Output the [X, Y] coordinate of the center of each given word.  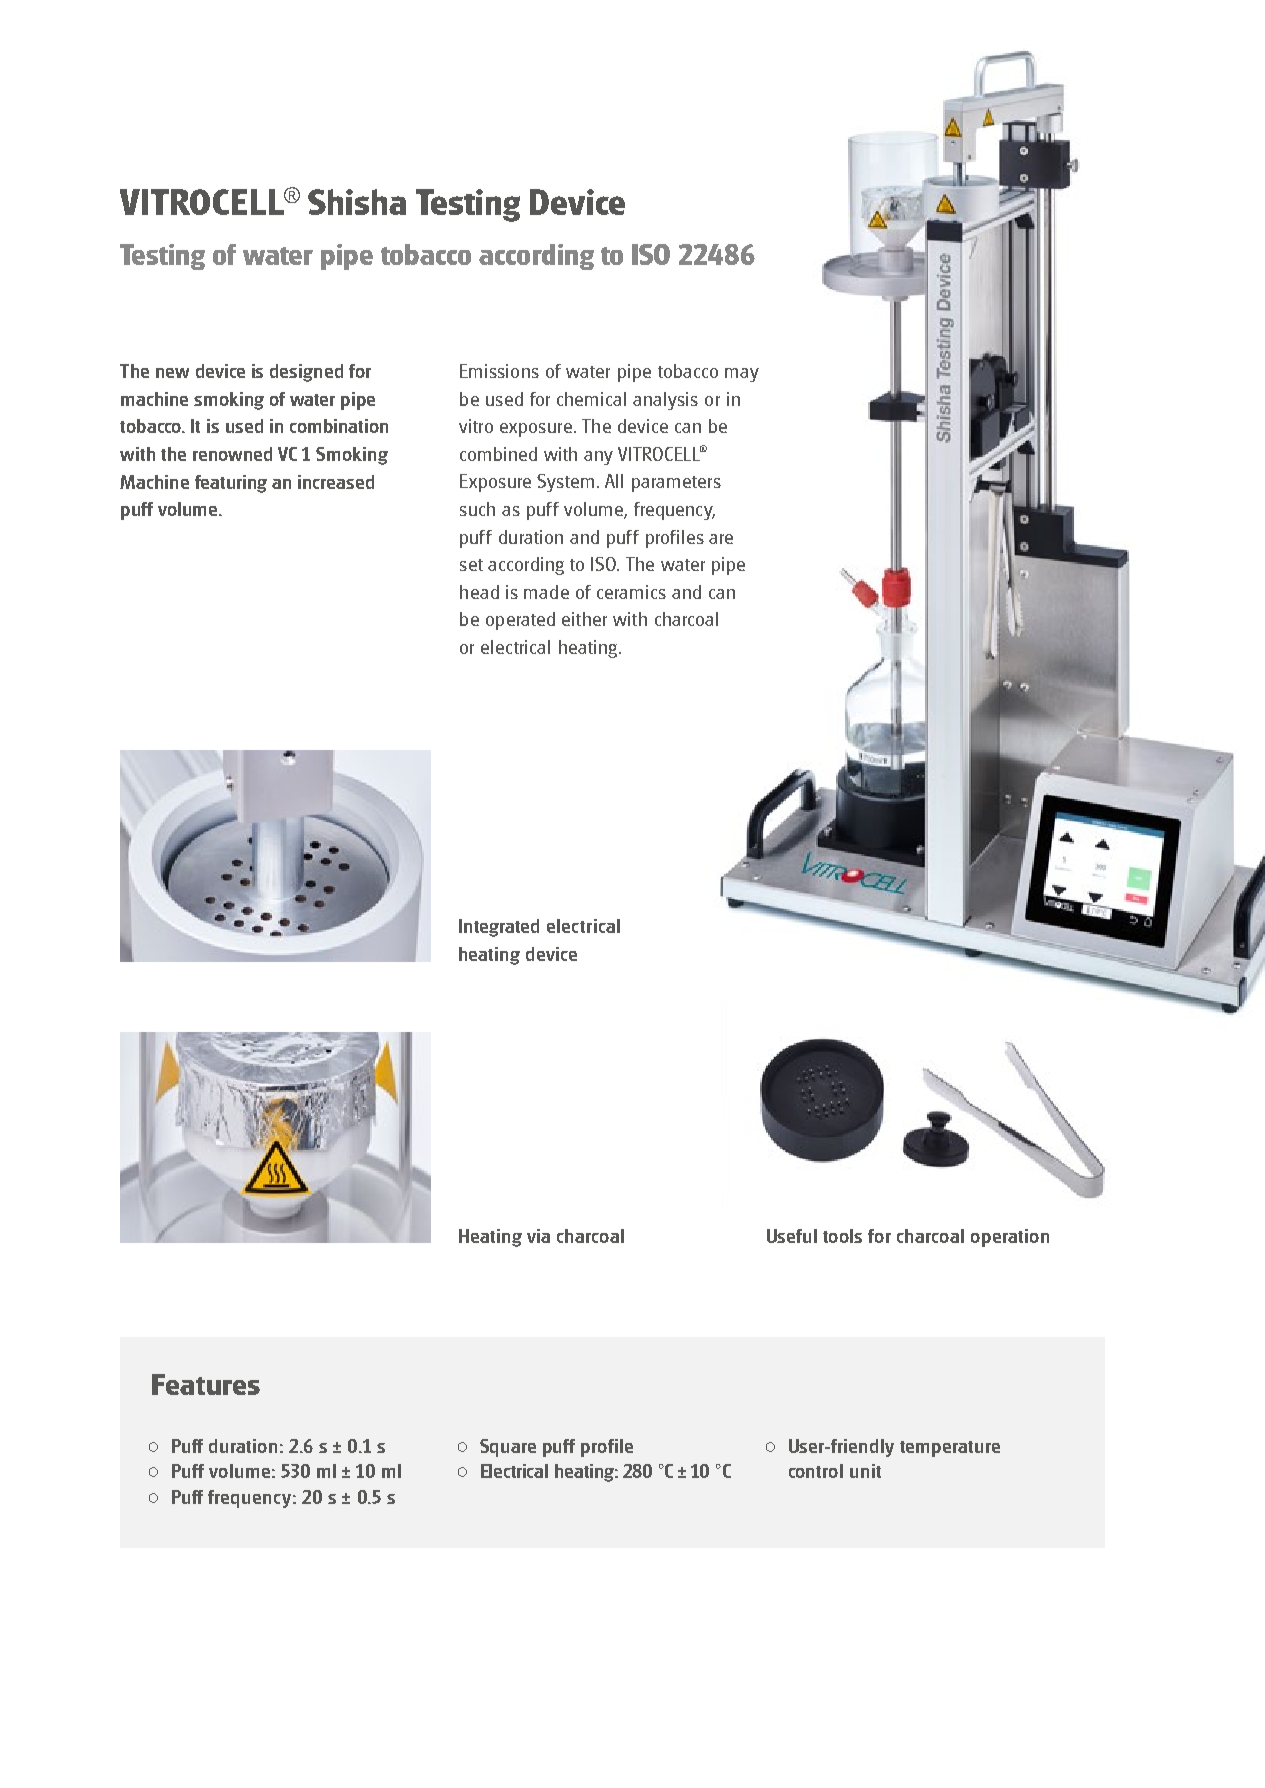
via [538, 1236]
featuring [231, 484]
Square [508, 1448]
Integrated [499, 928]
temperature [950, 1449]
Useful [792, 1236]
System [565, 483]
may [742, 375]
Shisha [357, 202]
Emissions [499, 371]
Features [206, 1384]
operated [520, 621]
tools [842, 1236]
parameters [676, 484]
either [584, 619]
